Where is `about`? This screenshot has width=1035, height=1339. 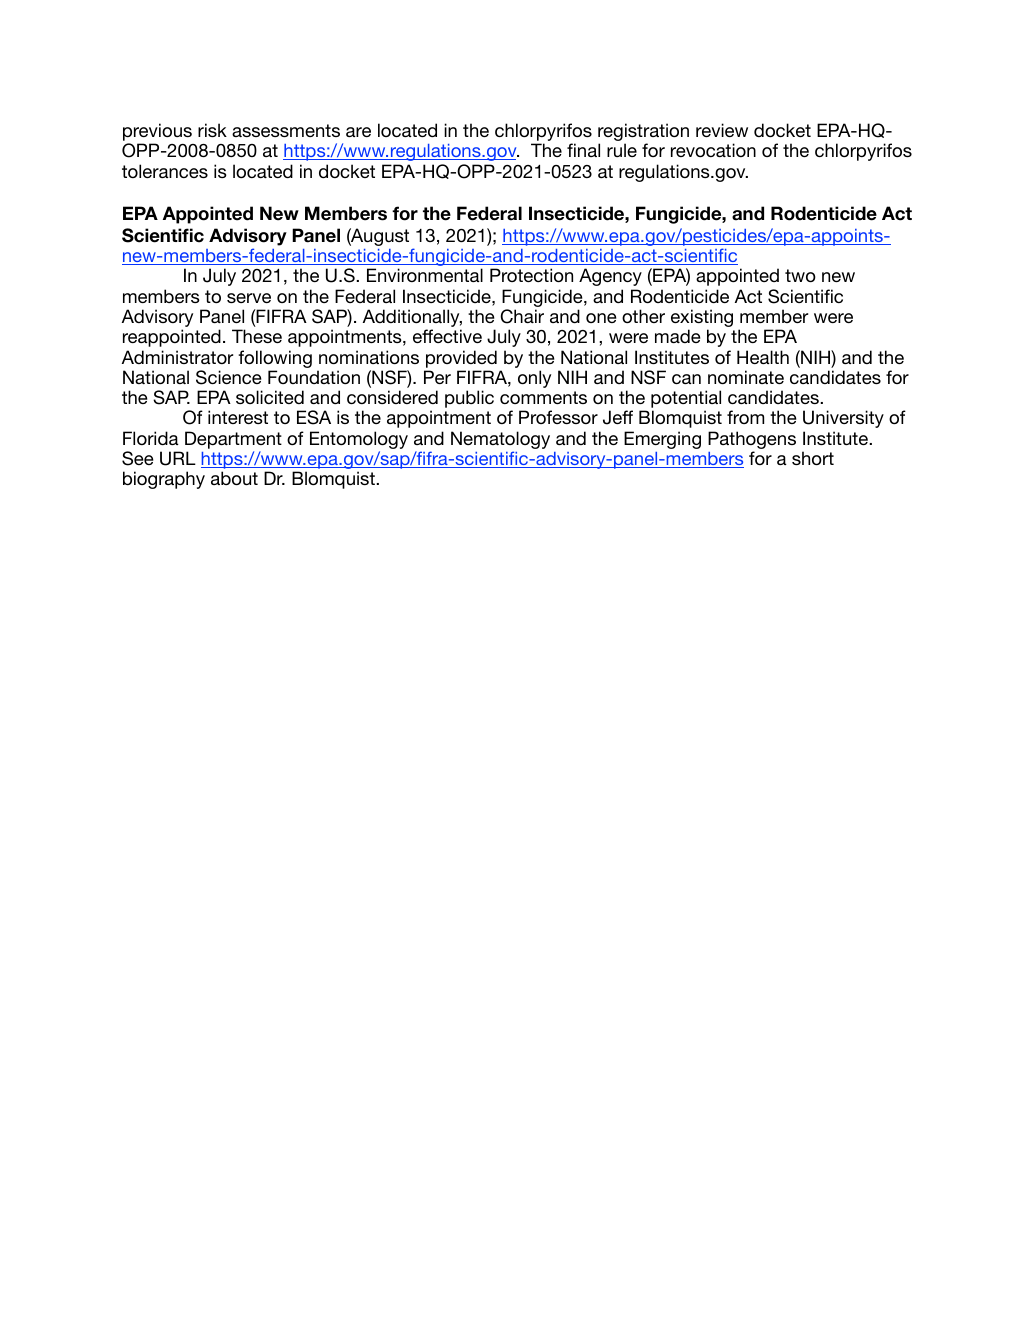
about is located at coordinates (234, 478).
